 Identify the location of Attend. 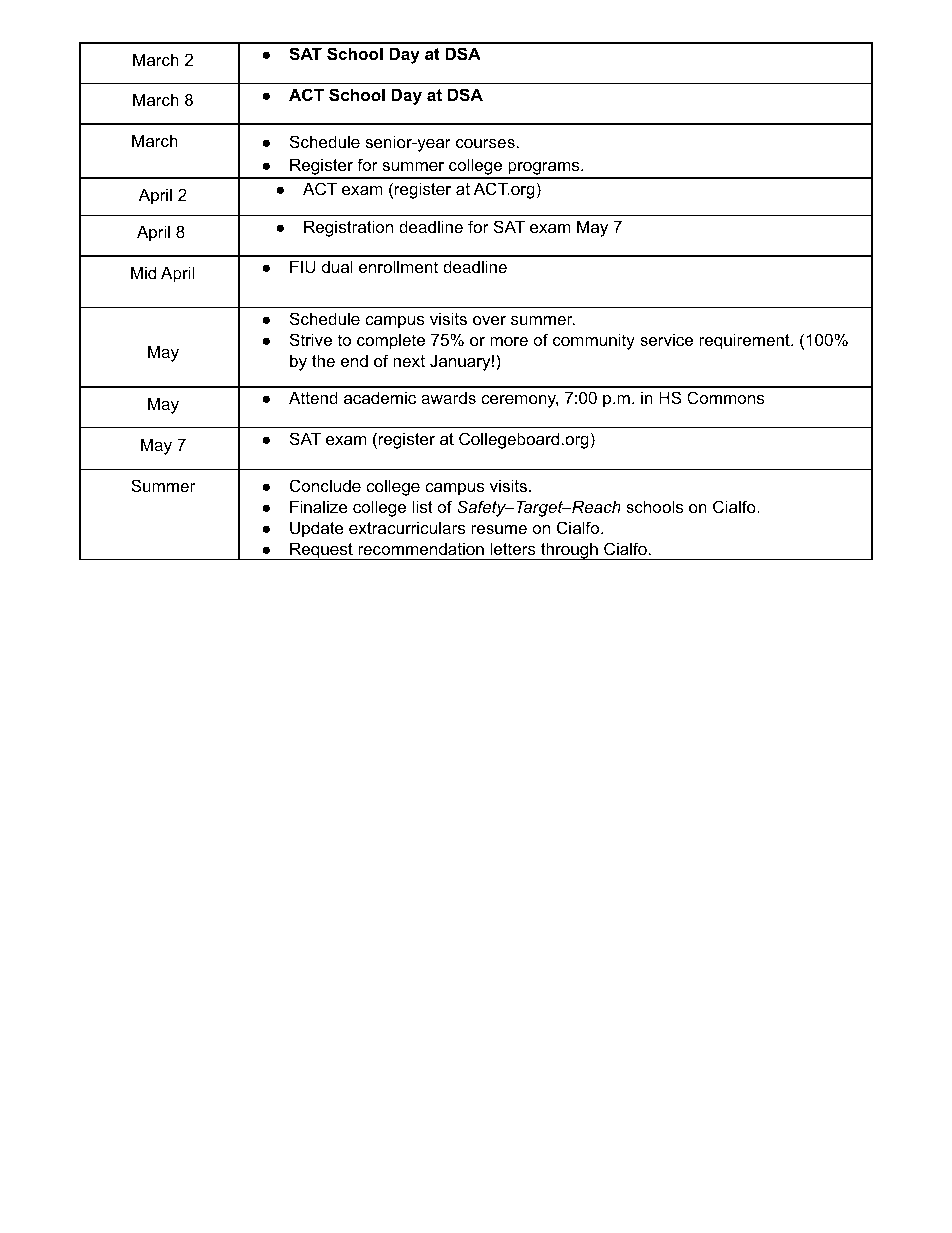
(313, 397).
